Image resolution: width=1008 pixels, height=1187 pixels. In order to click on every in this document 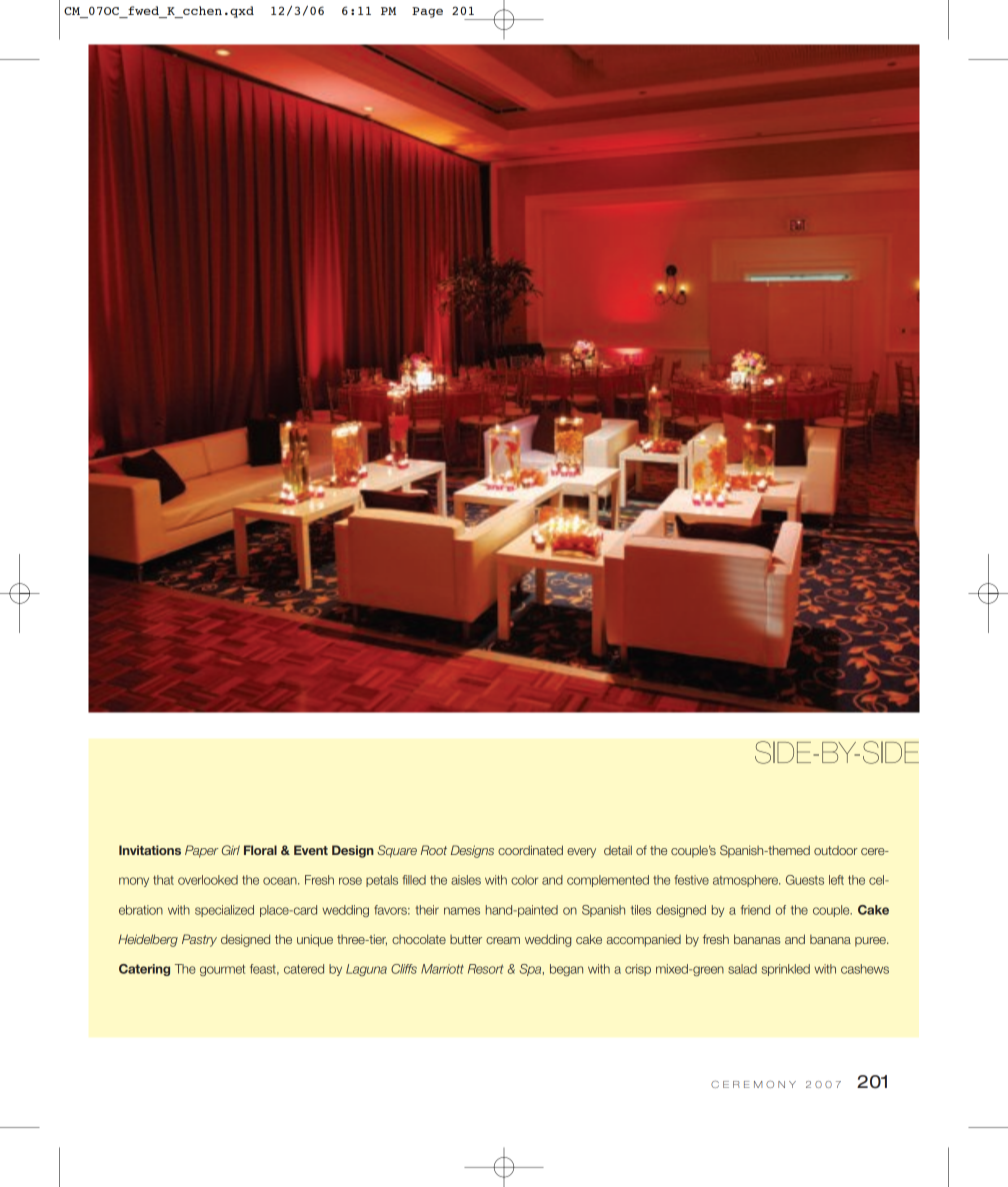, I will do `click(581, 853)`.
